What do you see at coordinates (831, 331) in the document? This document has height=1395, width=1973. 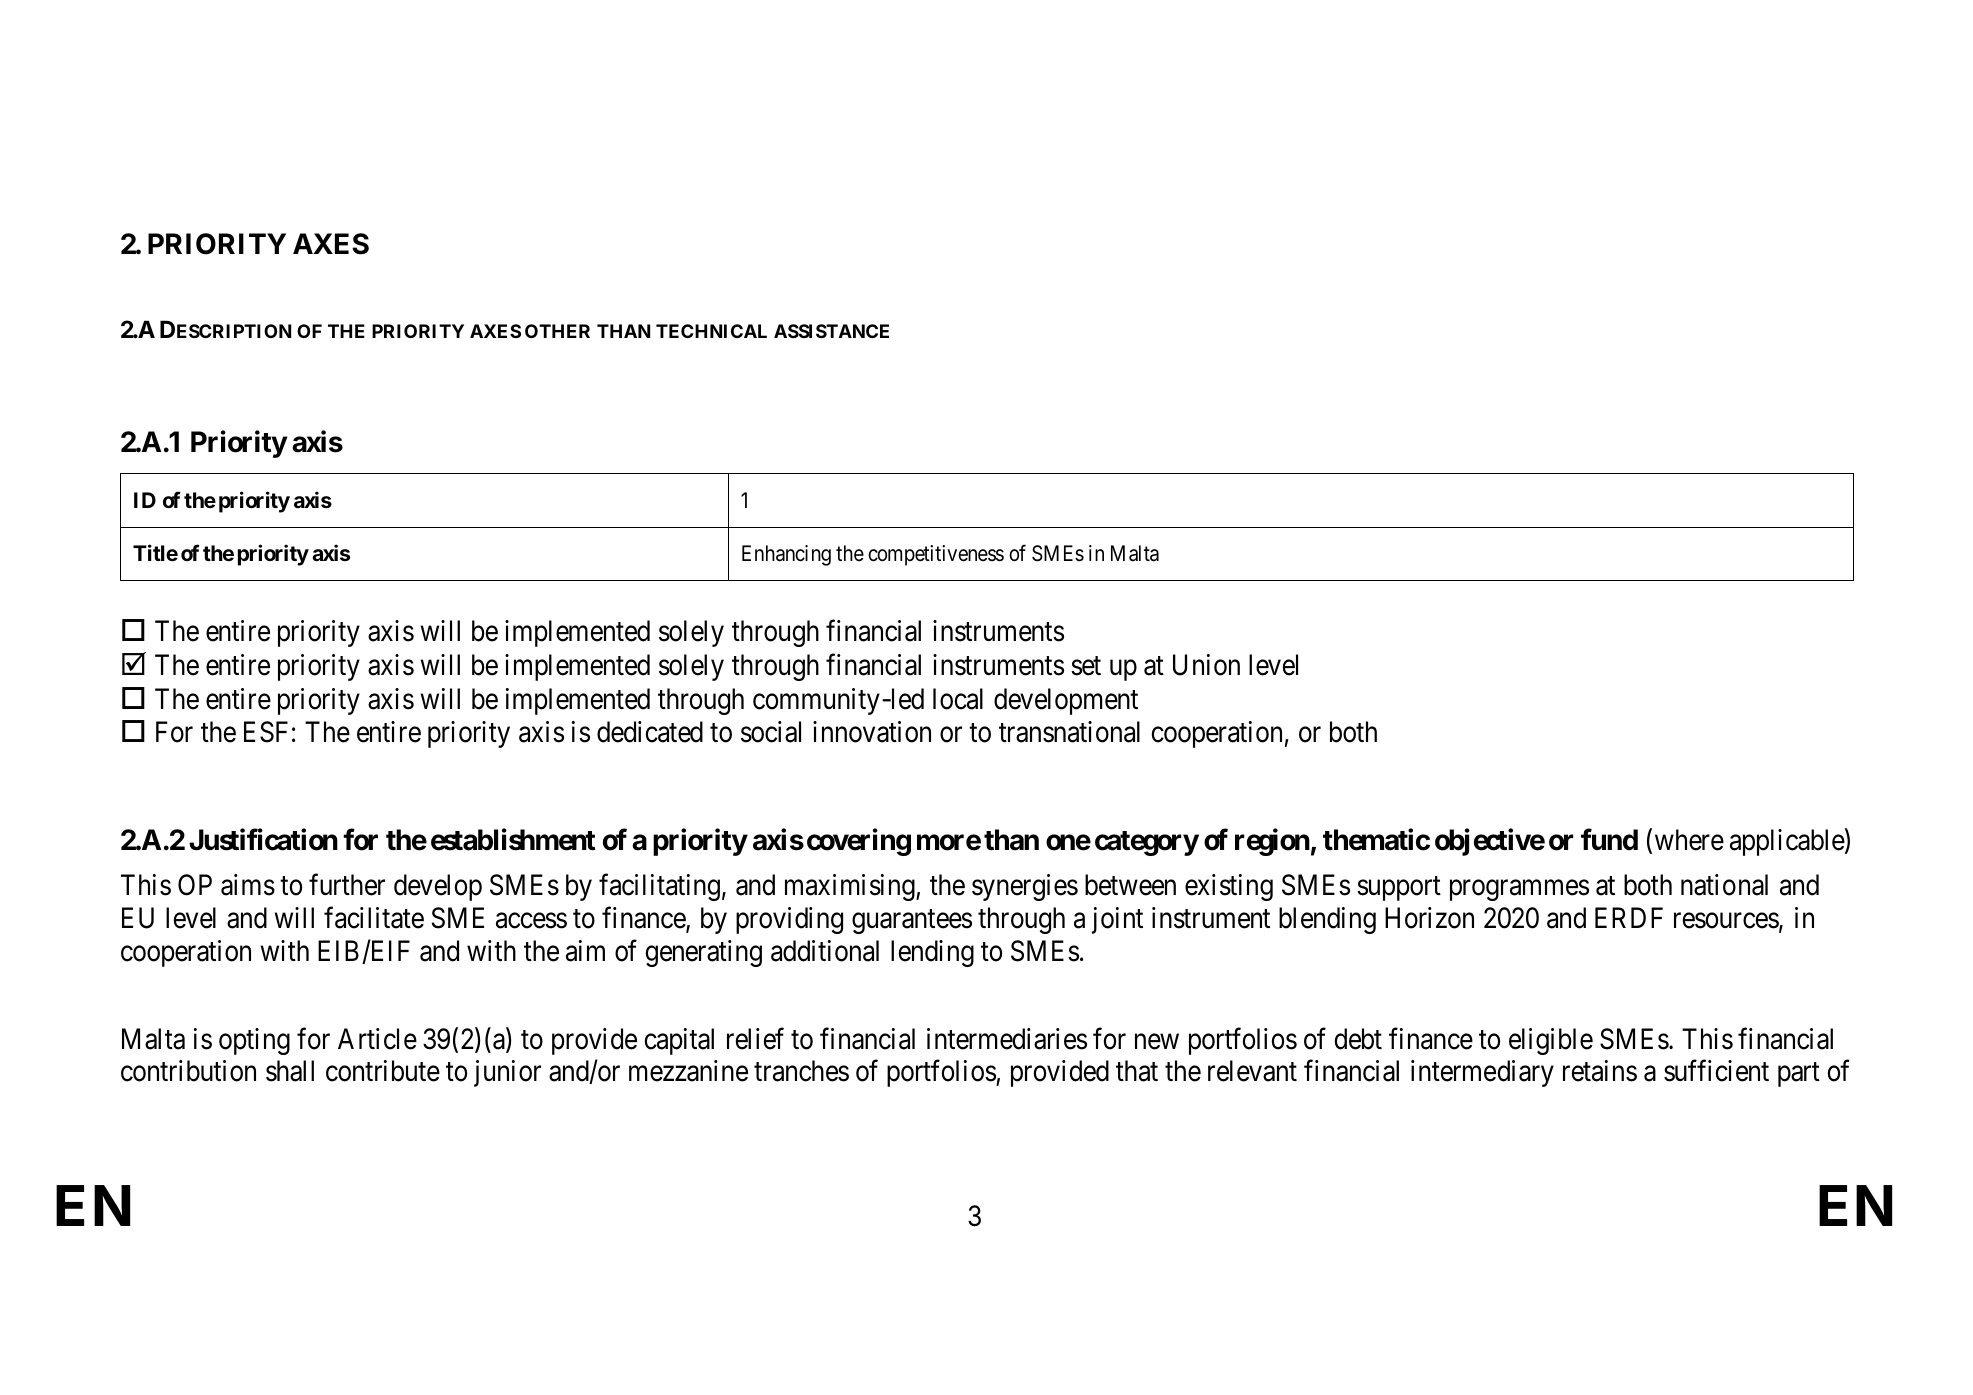 I see `ASSISTANCE` at bounding box center [831, 331].
